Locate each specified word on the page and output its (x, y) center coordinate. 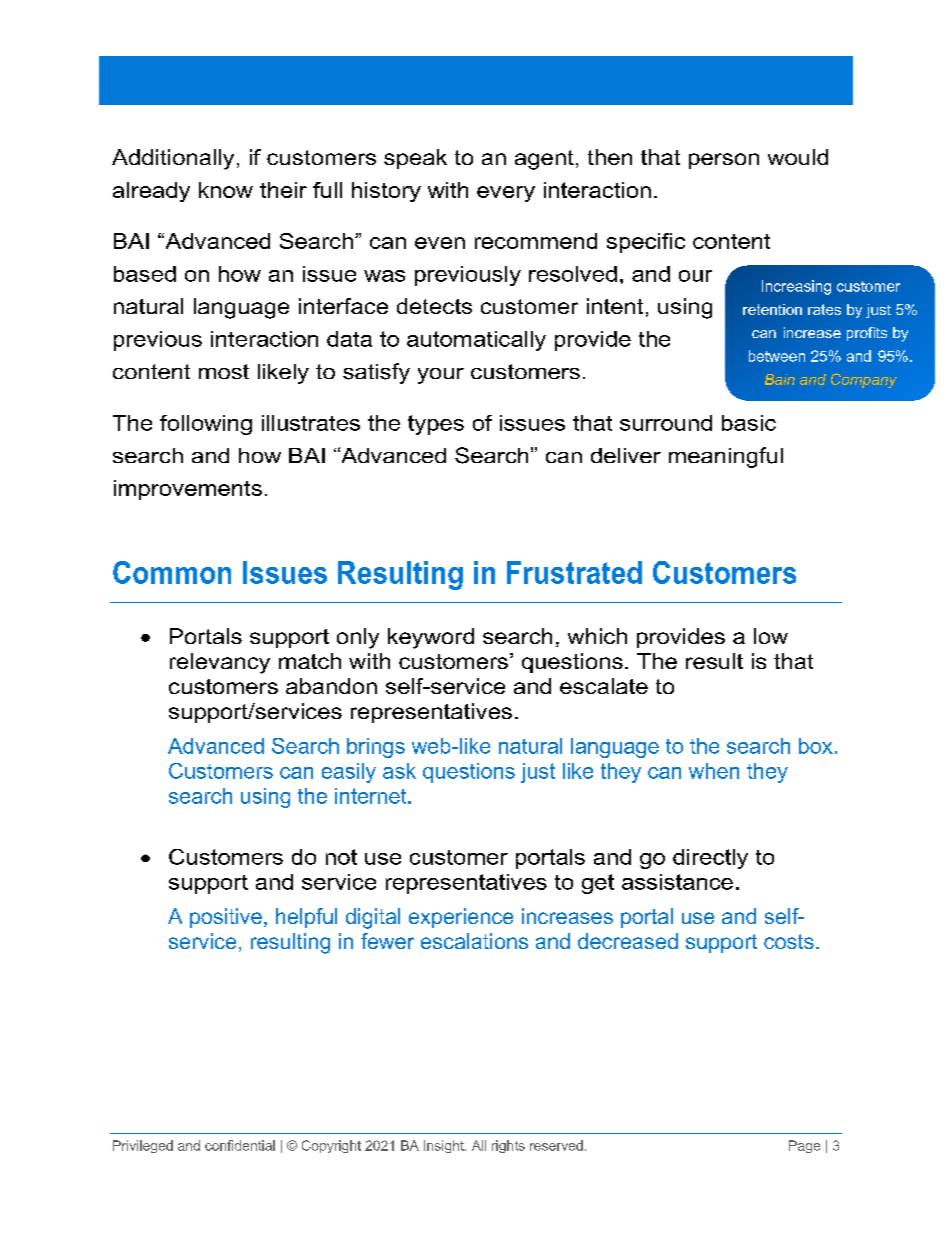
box (816, 746)
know (226, 190)
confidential (240, 1145)
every (506, 194)
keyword (431, 638)
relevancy (220, 663)
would (798, 157)
